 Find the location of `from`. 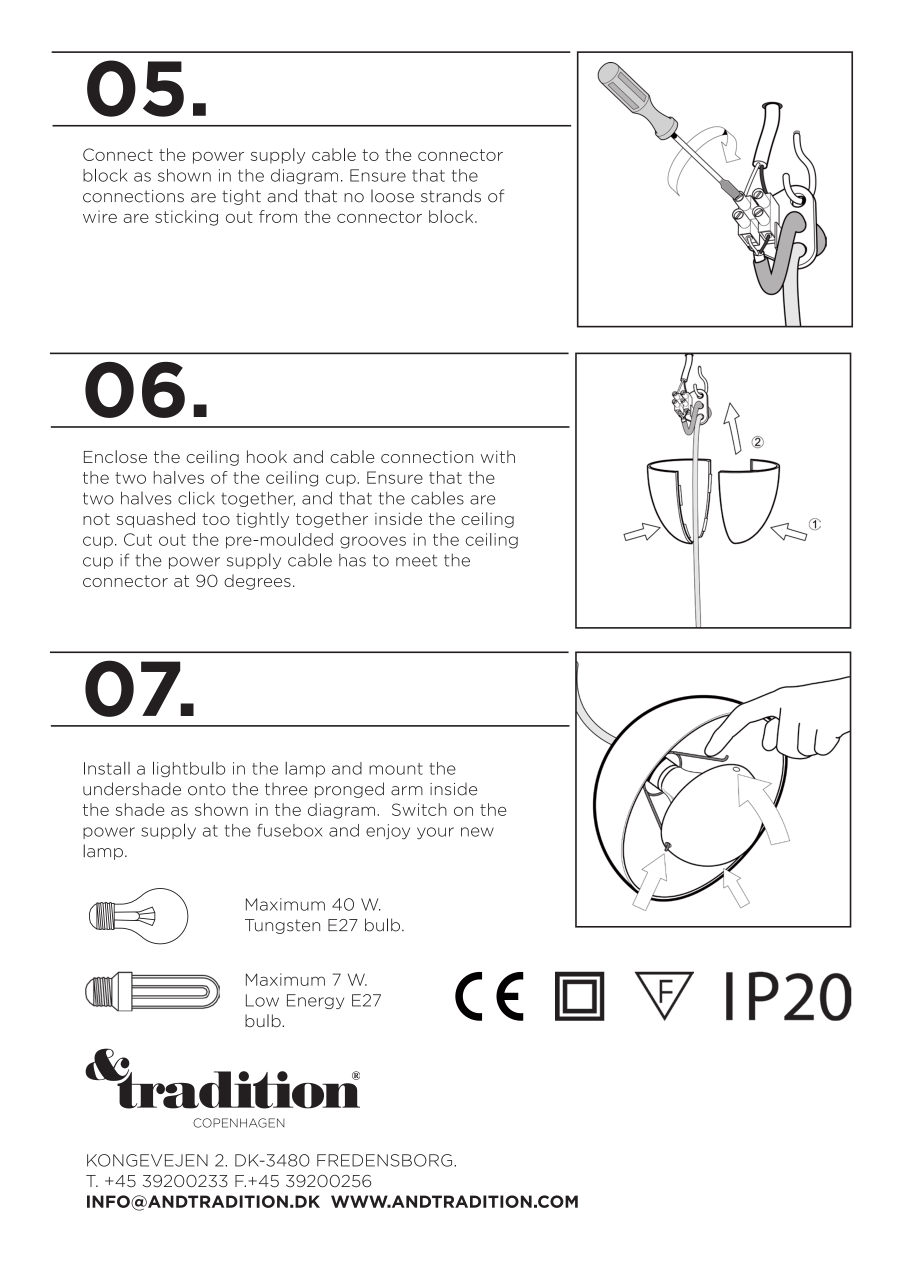

from is located at coordinates (278, 216).
